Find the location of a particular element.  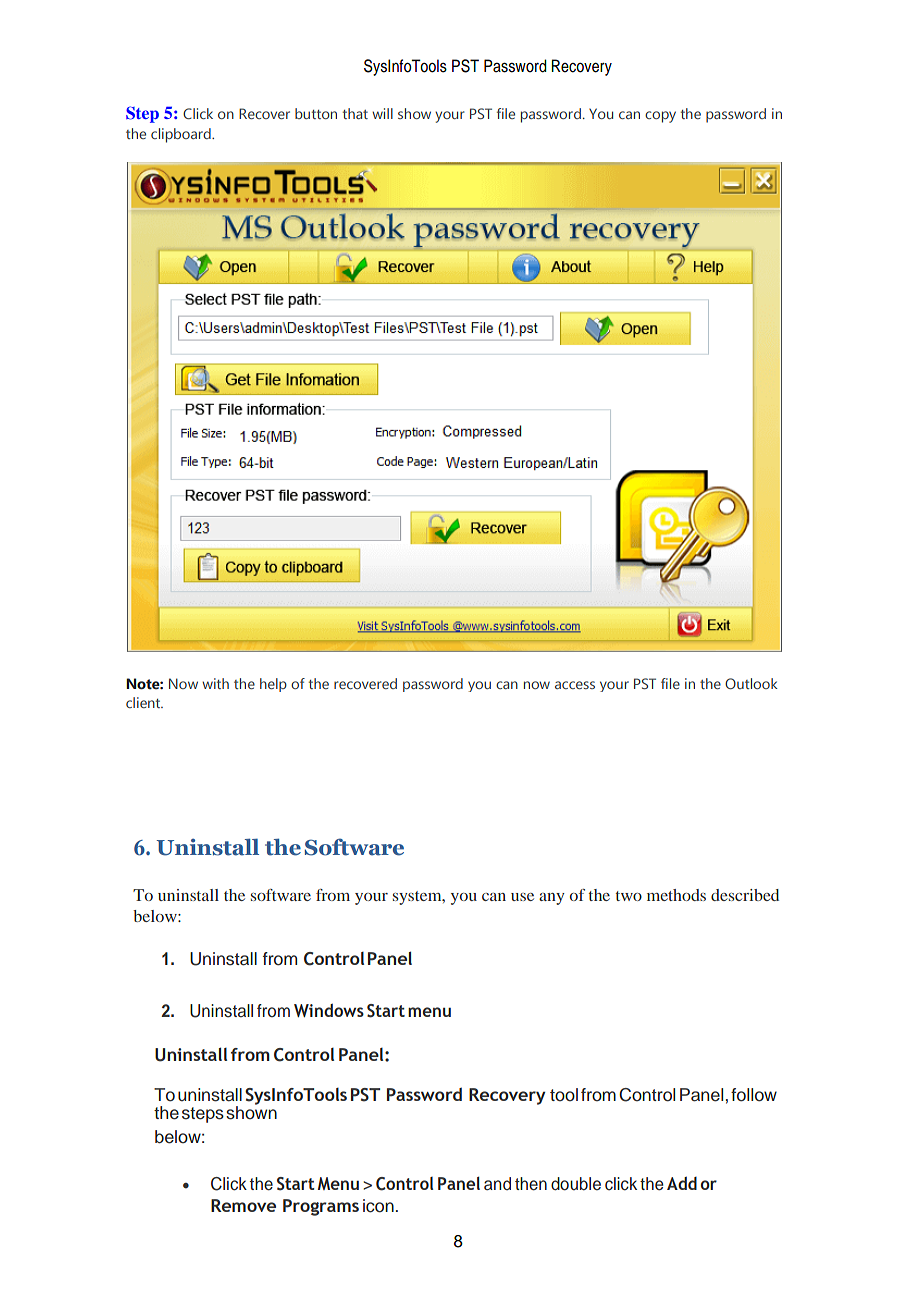

access is located at coordinates (575, 685).
